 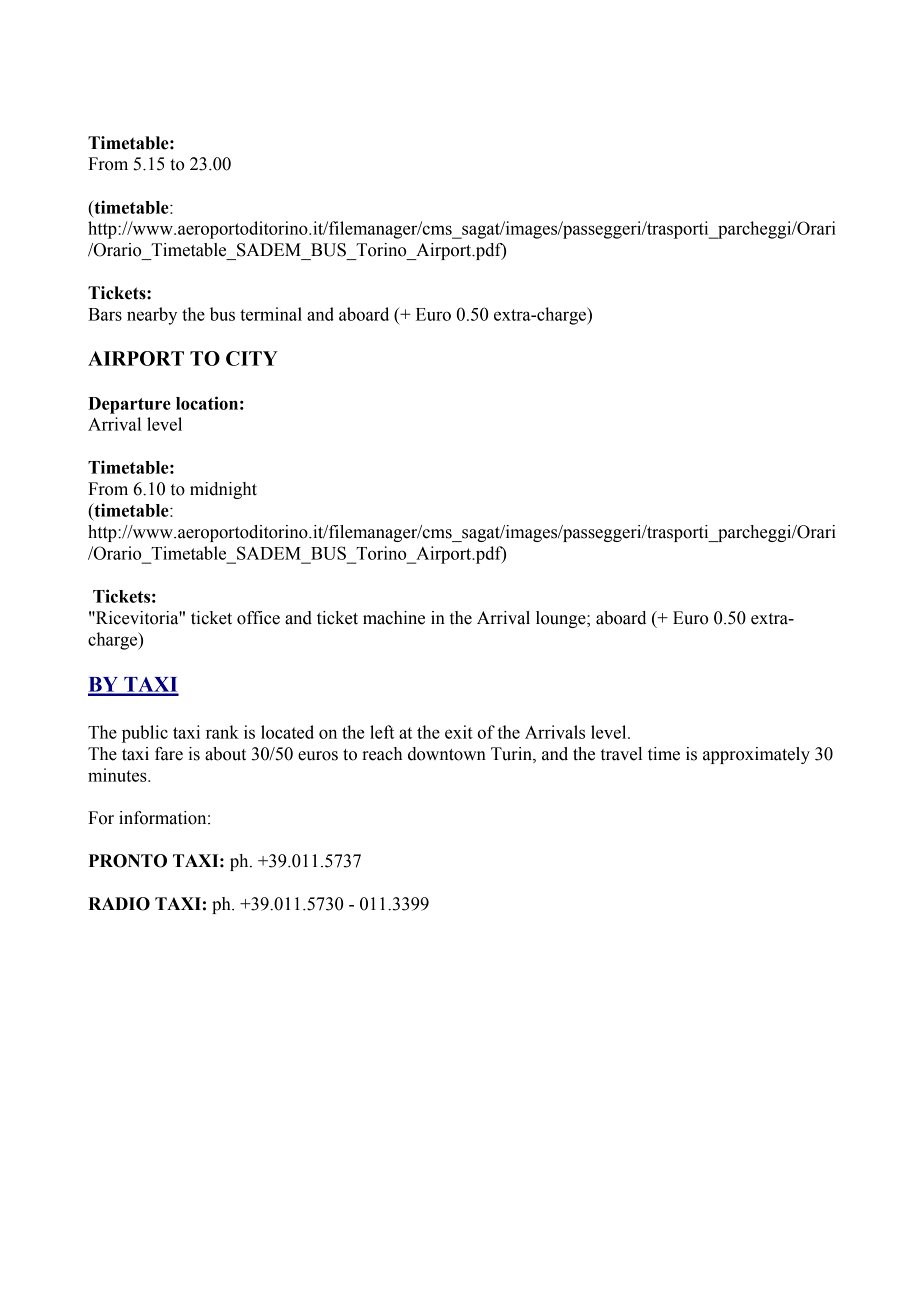 What do you see at coordinates (119, 904) in the screenshot?
I see `RADIO` at bounding box center [119, 904].
